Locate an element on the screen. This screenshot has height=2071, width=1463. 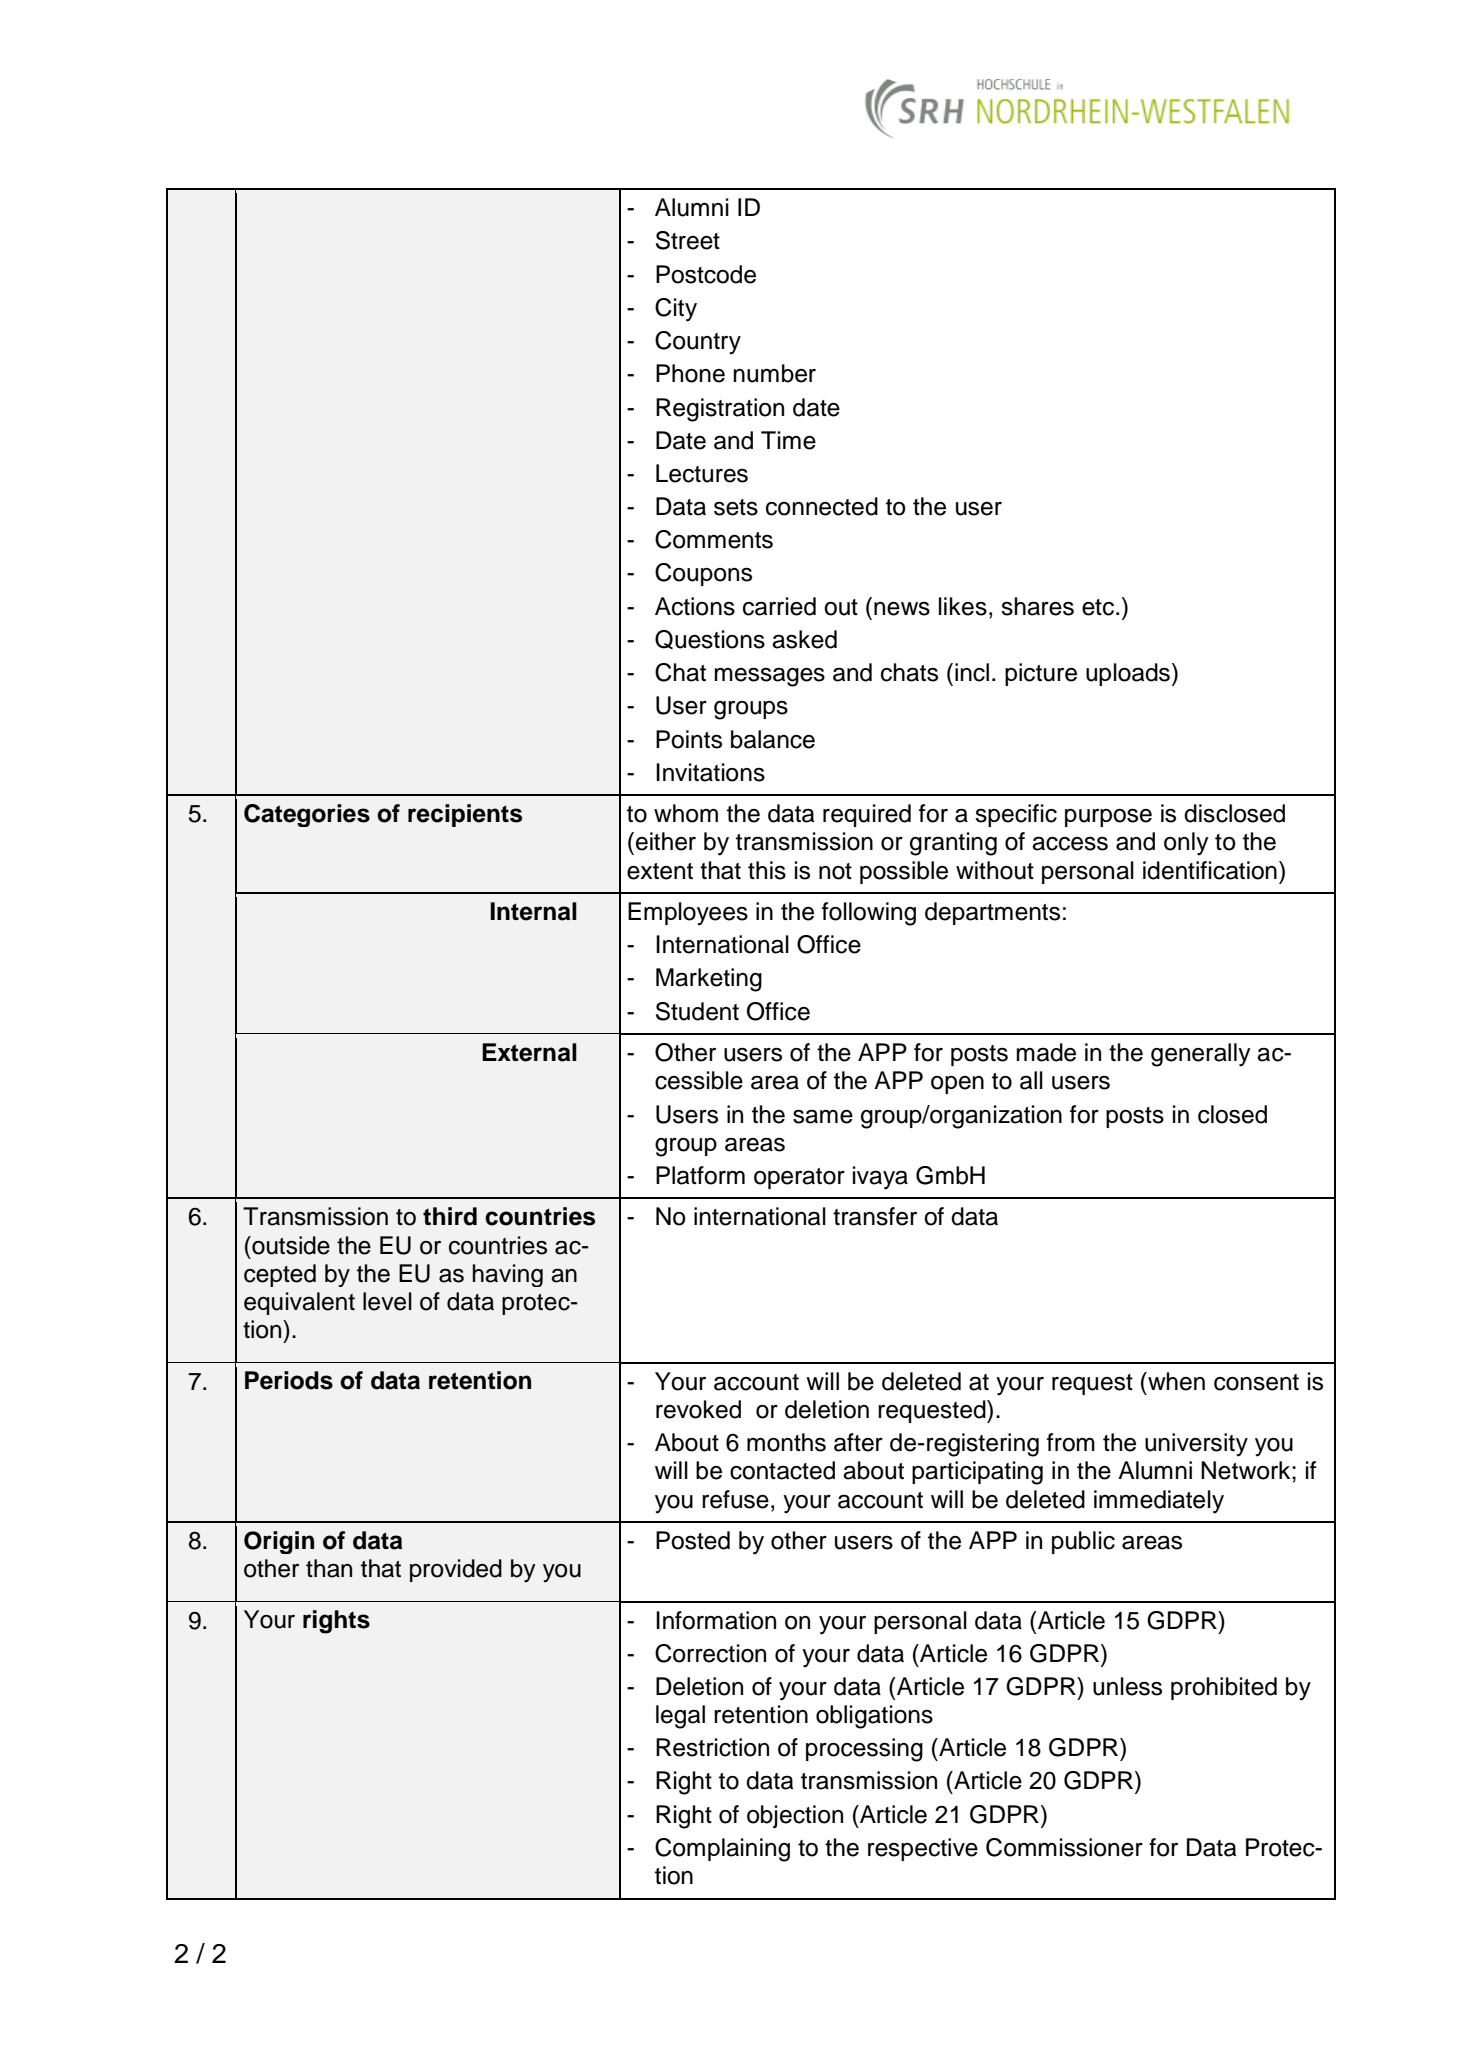
uploads is located at coordinates (1128, 674).
